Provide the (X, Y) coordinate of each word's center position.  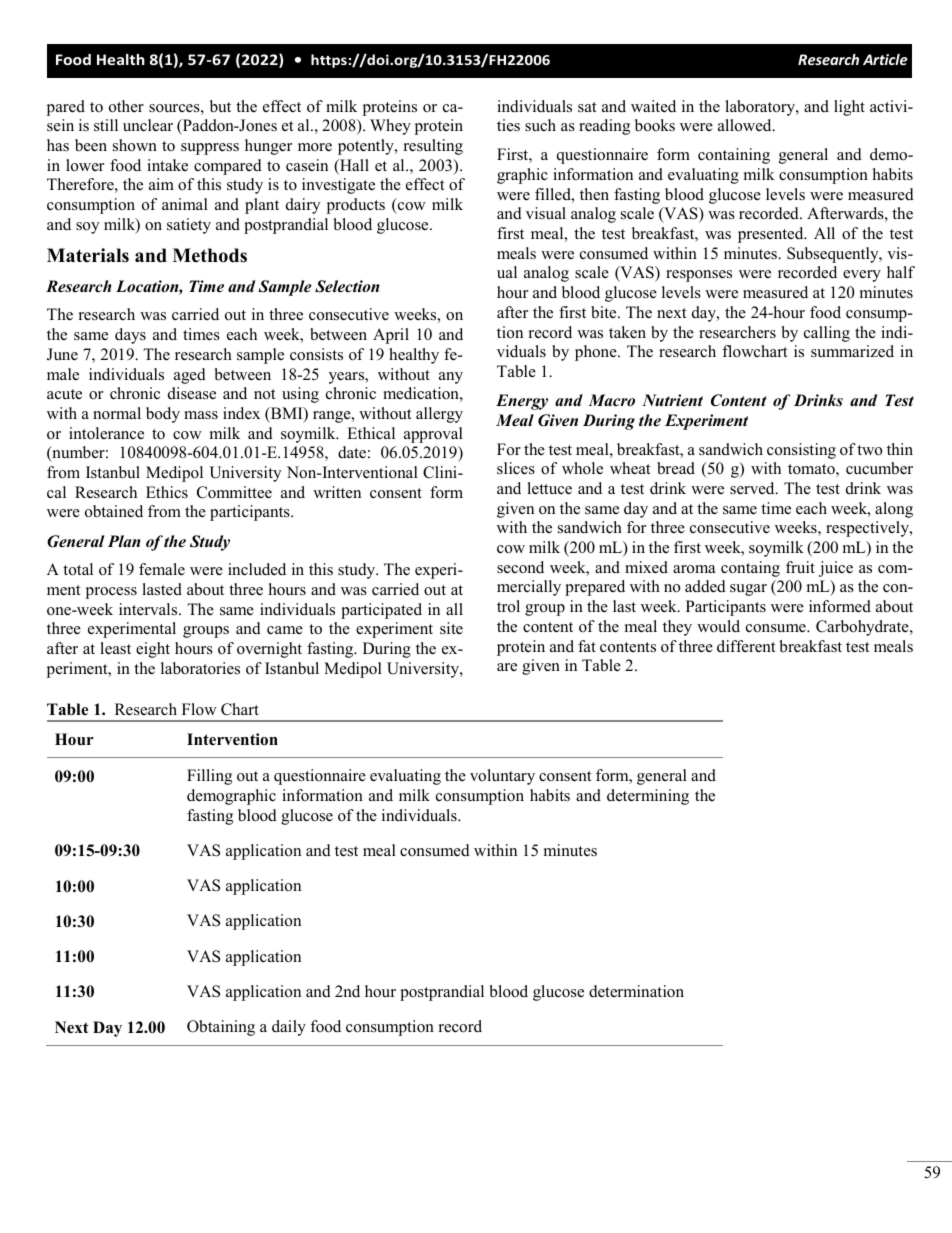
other (126, 106)
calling (827, 334)
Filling (209, 777)
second (520, 567)
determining (648, 797)
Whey (390, 127)
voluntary (502, 777)
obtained (114, 511)
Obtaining (221, 1028)
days (130, 336)
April (391, 336)
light (849, 108)
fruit (800, 567)
